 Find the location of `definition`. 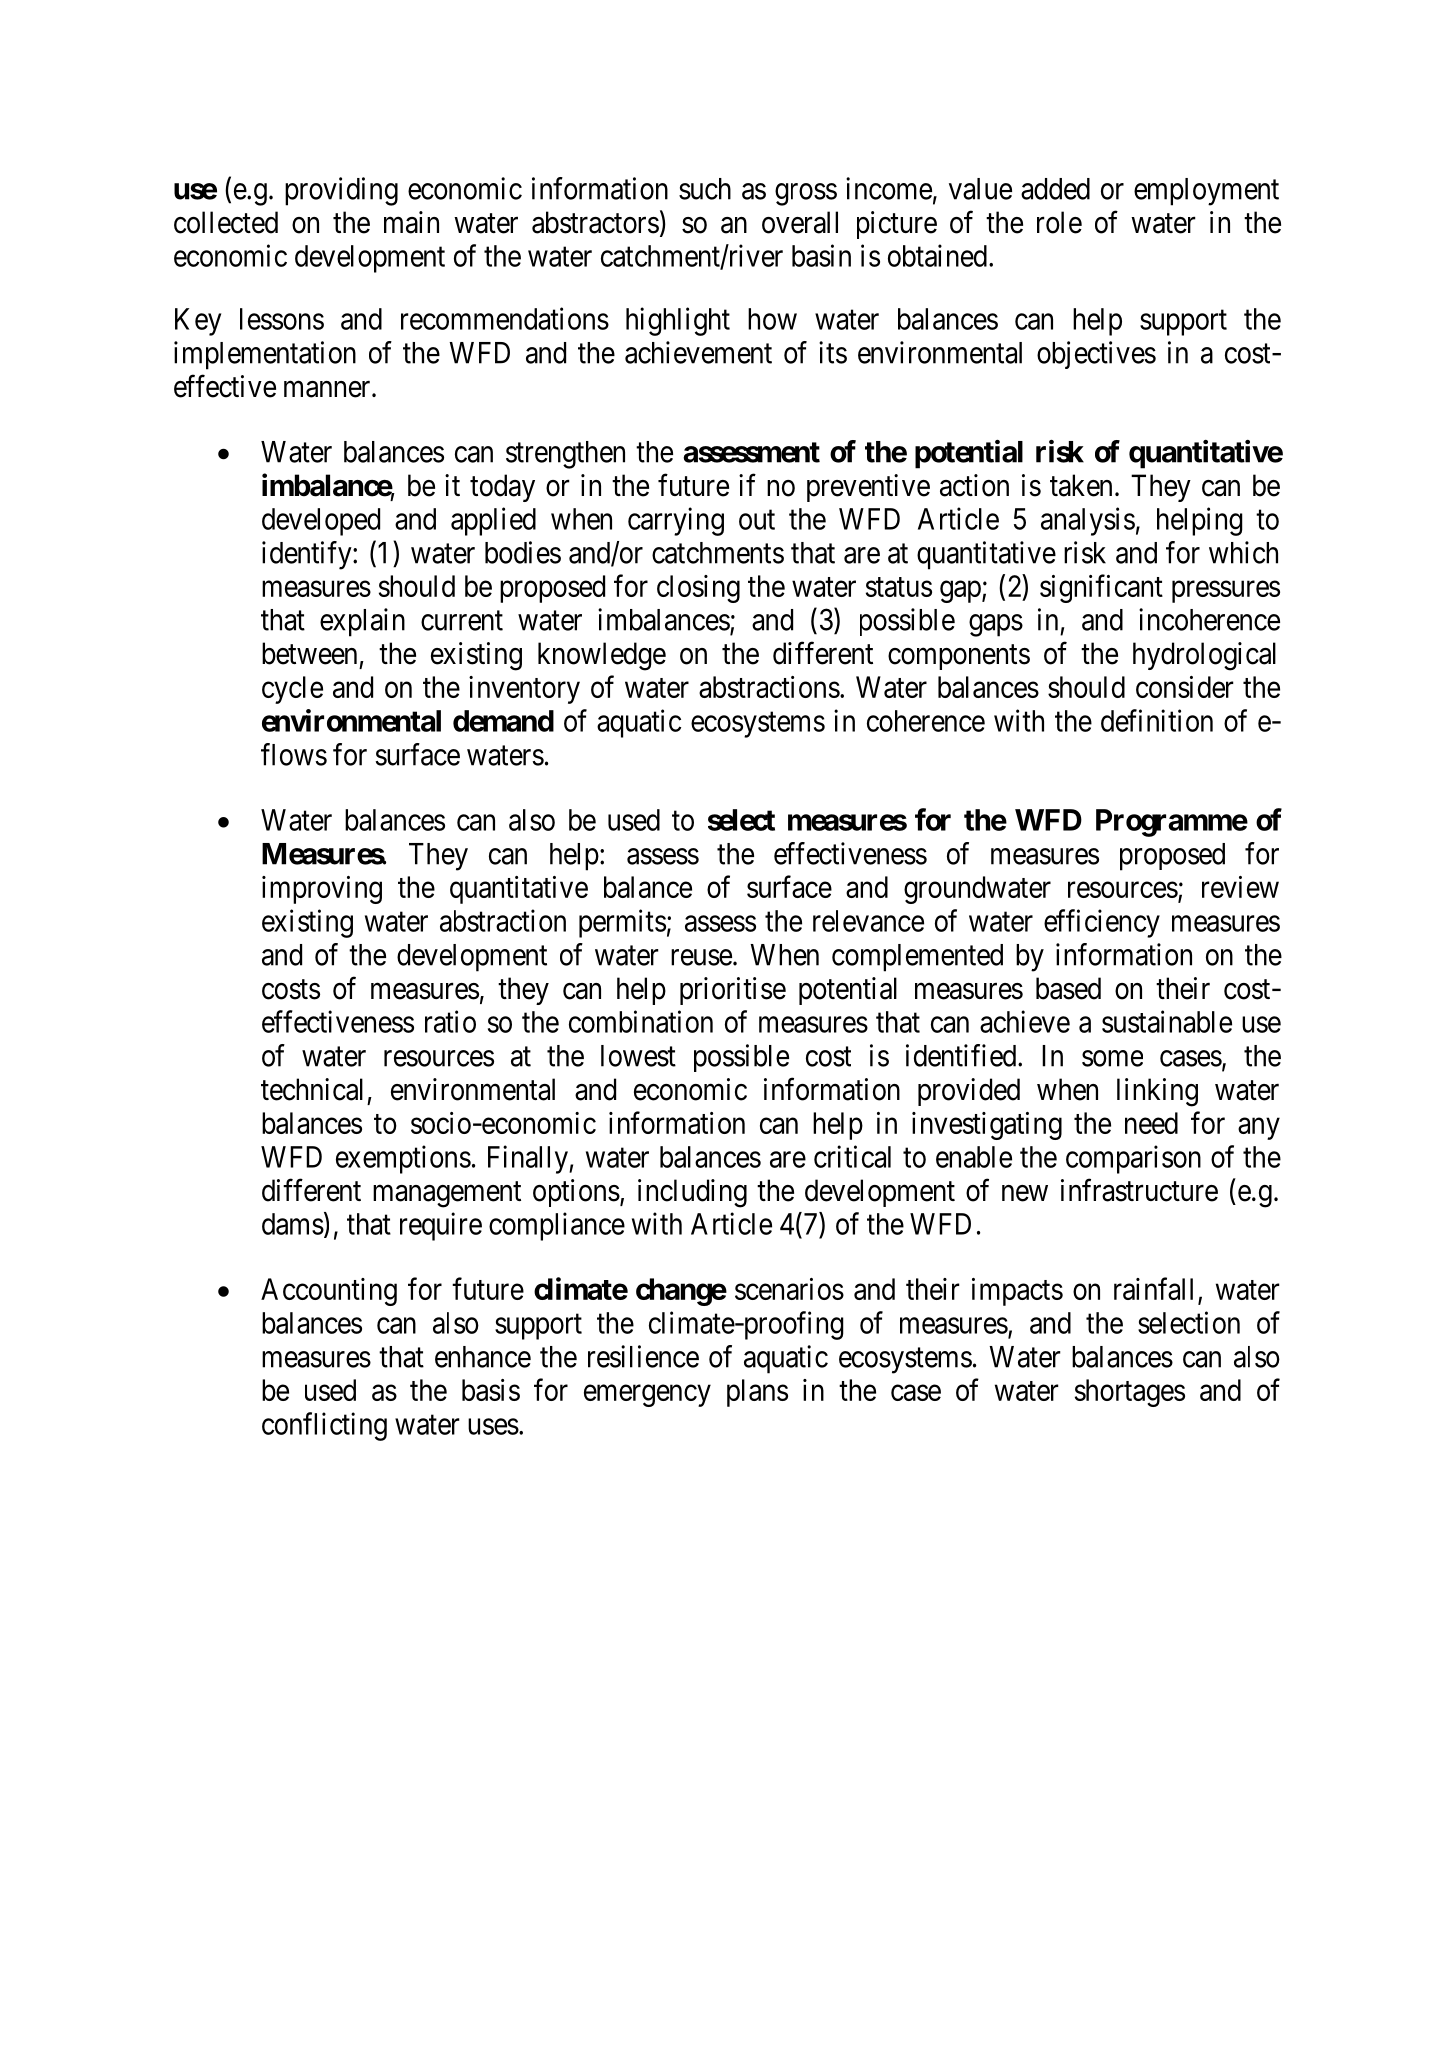

definition is located at coordinates (1157, 720).
